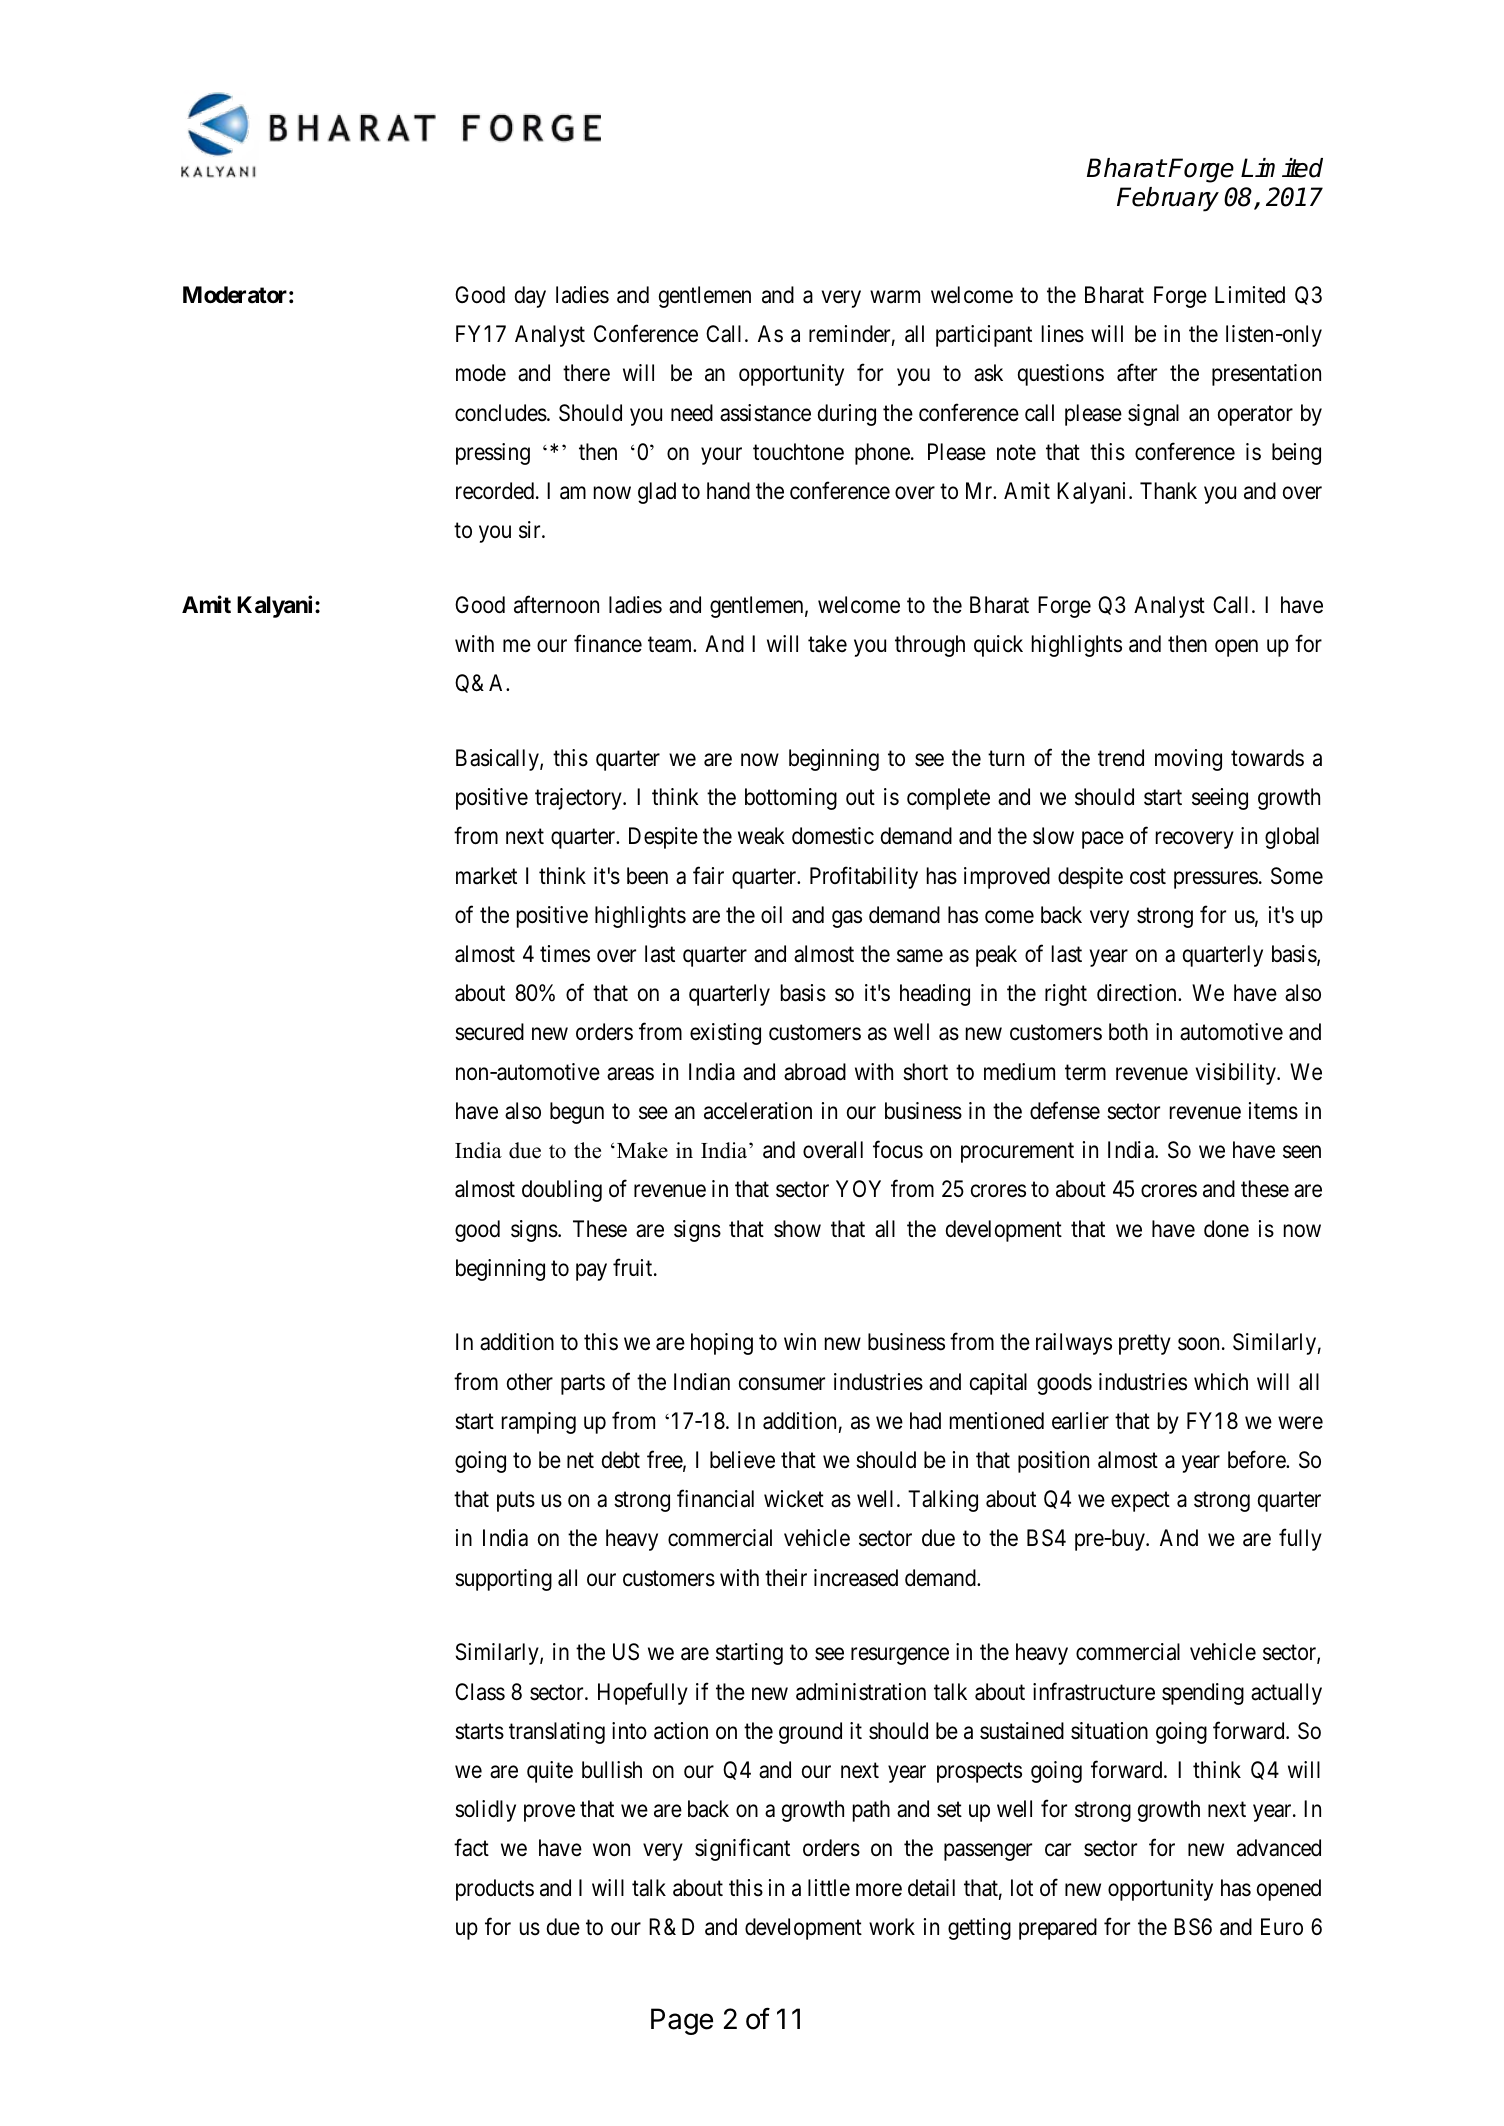  I want to click on work, so click(892, 1926).
